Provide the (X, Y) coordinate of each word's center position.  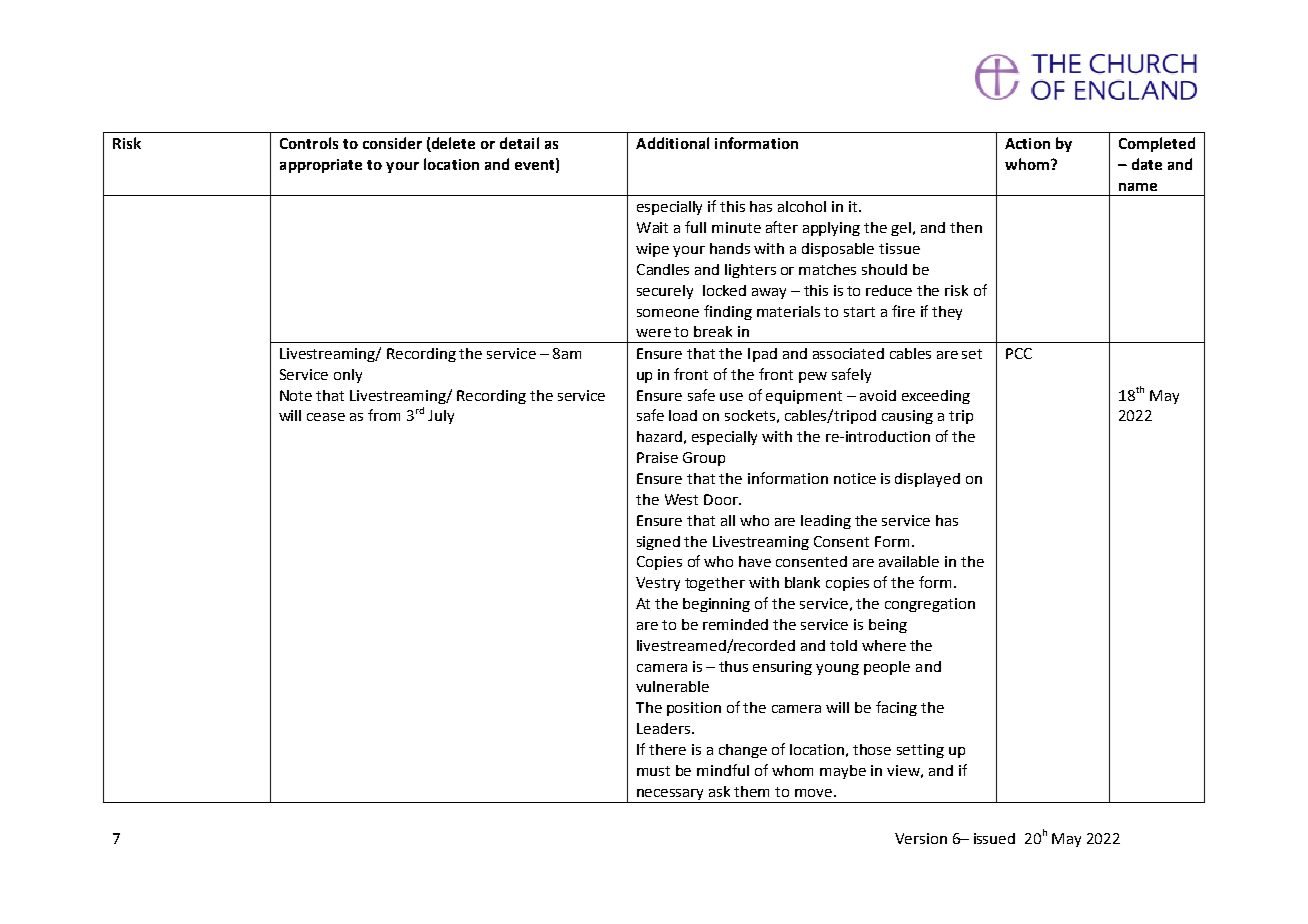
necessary (670, 794)
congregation (930, 605)
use (731, 397)
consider (392, 143)
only (348, 376)
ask (719, 791)
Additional (672, 143)
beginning (716, 605)
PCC (1019, 353)
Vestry (658, 584)
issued (994, 838)
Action (1027, 143)
